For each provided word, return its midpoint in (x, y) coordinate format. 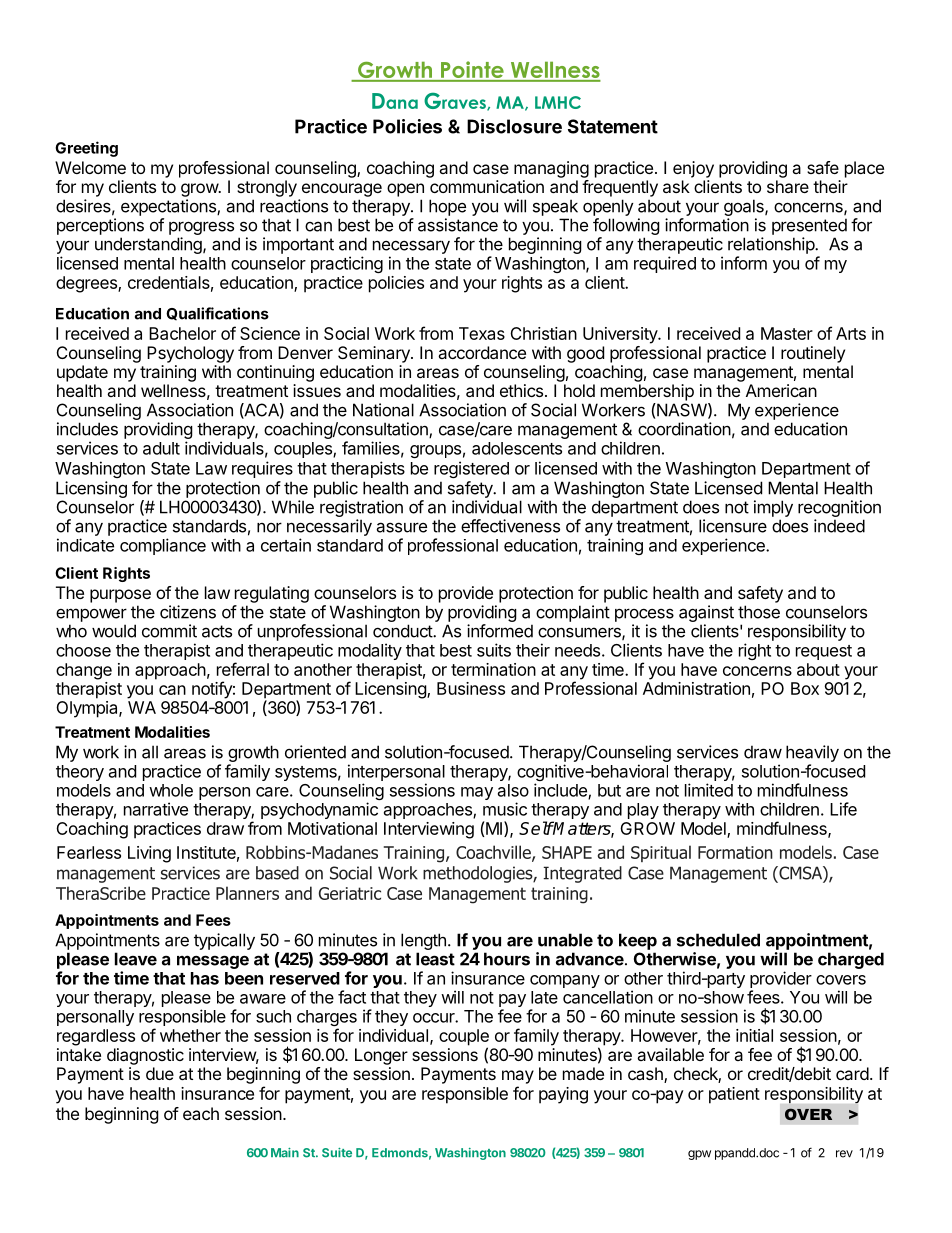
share (788, 186)
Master (787, 333)
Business (471, 688)
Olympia (88, 709)
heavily (812, 753)
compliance (163, 546)
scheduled (718, 940)
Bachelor (182, 333)
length (423, 941)
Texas (482, 333)
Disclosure (514, 126)
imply (773, 508)
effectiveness (510, 526)
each (201, 1113)
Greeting (86, 149)
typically (224, 941)
